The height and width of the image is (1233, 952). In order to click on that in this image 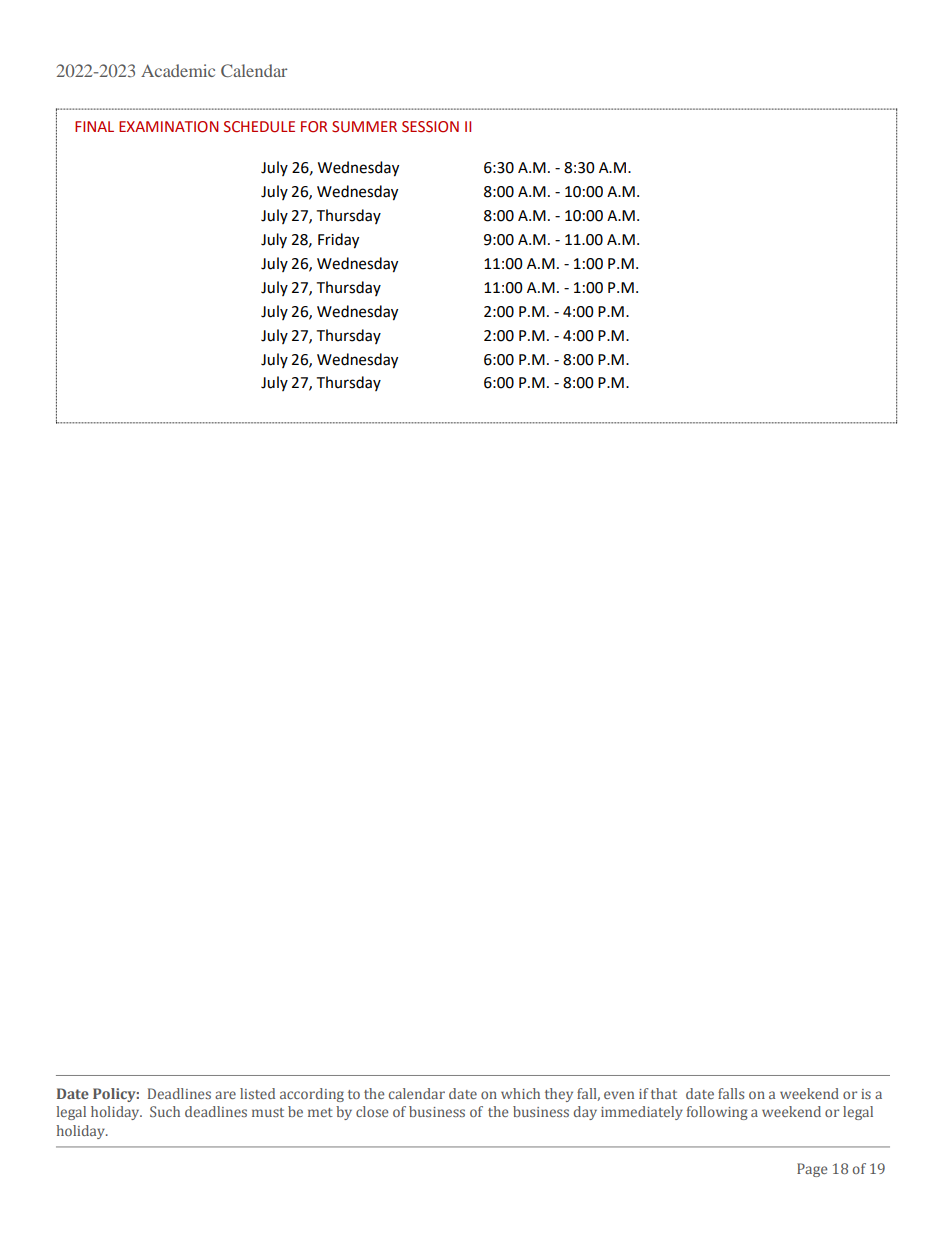, I will do `click(664, 1093)`.
